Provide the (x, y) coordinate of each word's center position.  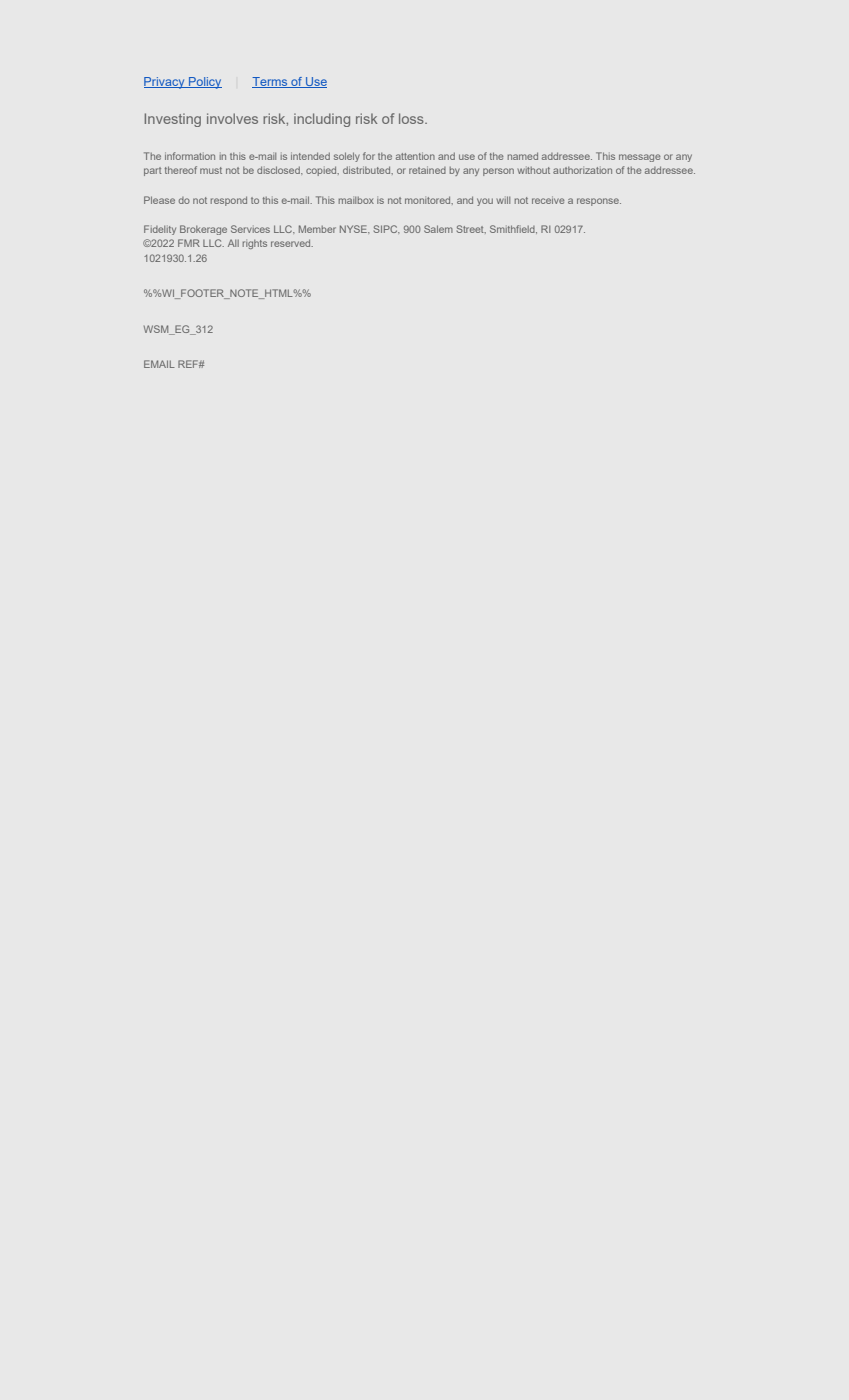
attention (415, 156)
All (233, 243)
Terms (271, 82)
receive (548, 200)
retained (427, 170)
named (523, 156)
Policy (204, 83)
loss (412, 118)
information (190, 156)
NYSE (354, 229)
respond (229, 201)
